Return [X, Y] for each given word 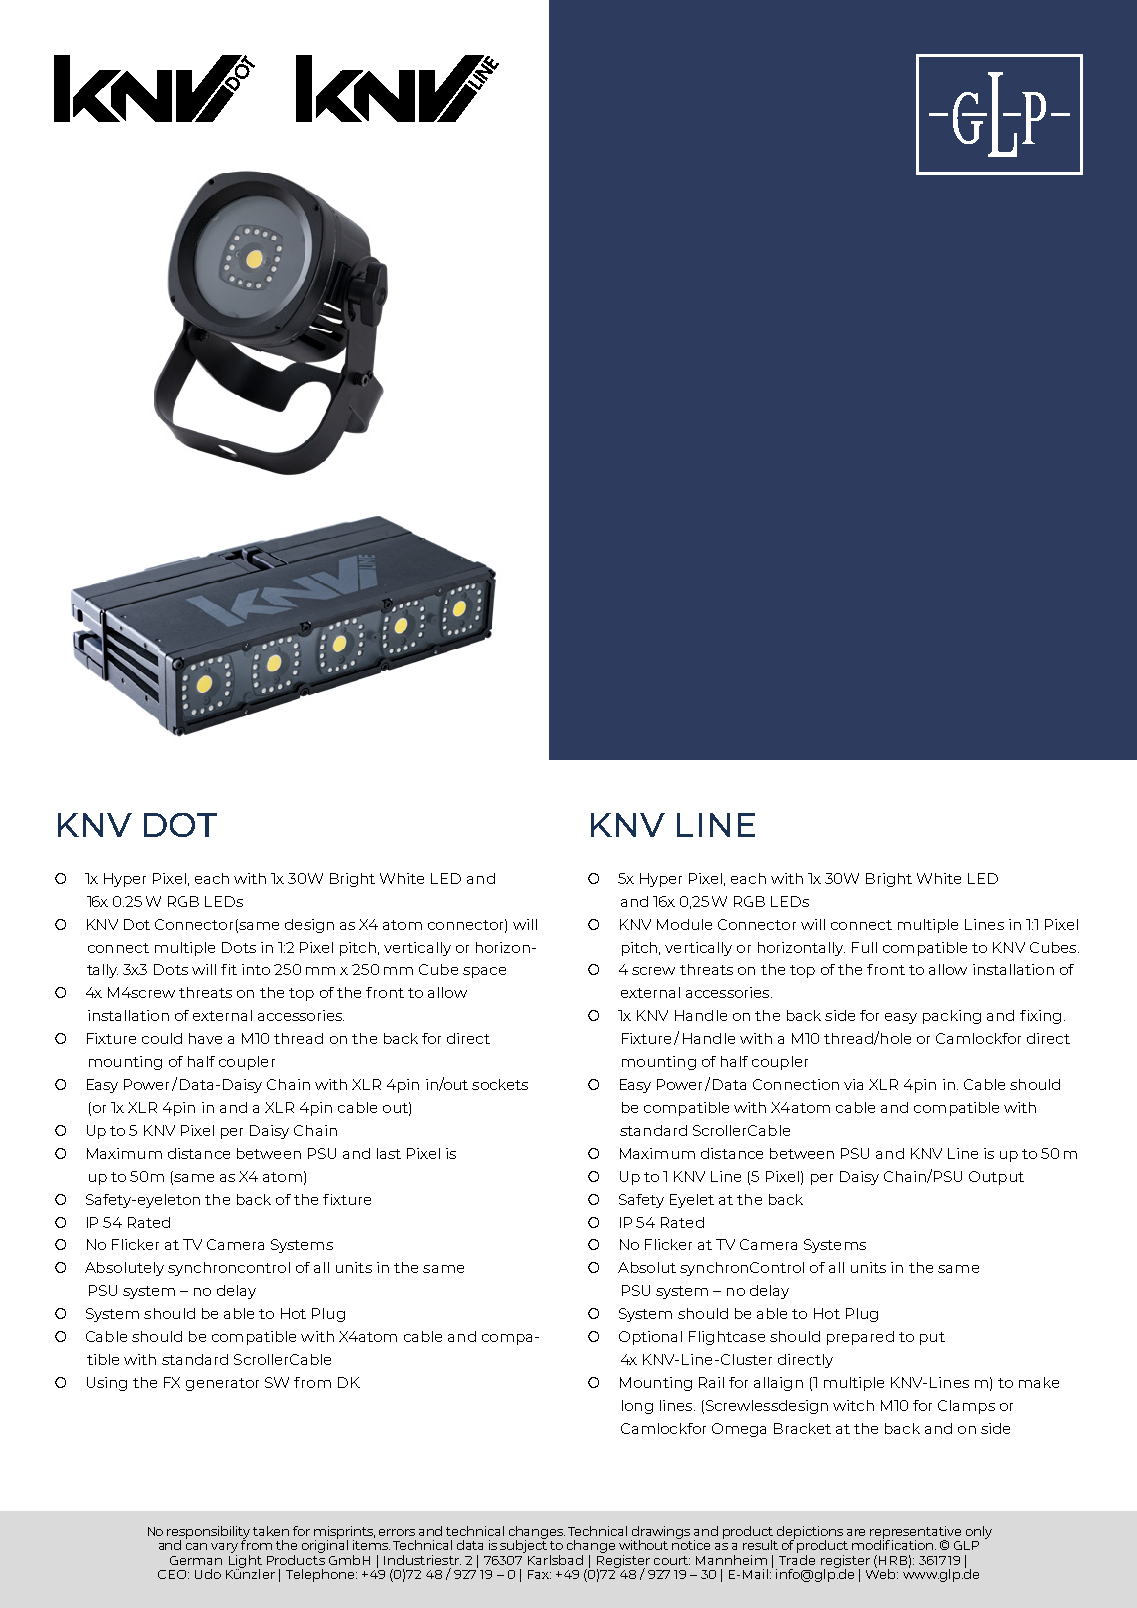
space [484, 972]
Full [864, 947]
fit [229, 969]
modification [892, 1544]
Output [996, 1178]
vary [224, 1548]
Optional [650, 1338]
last [389, 1153]
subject [523, 1545]
